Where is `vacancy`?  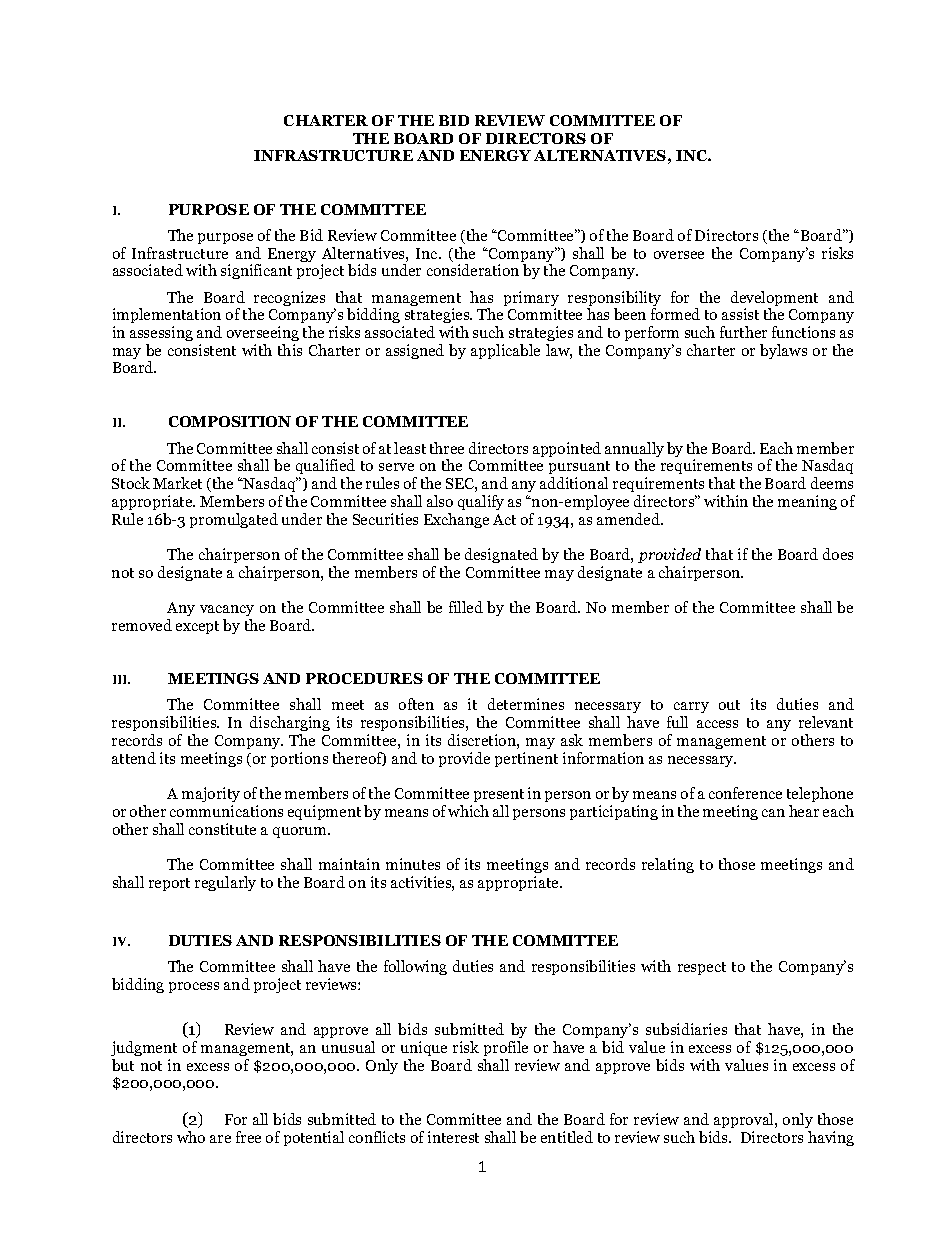
vacancy is located at coordinates (227, 612).
